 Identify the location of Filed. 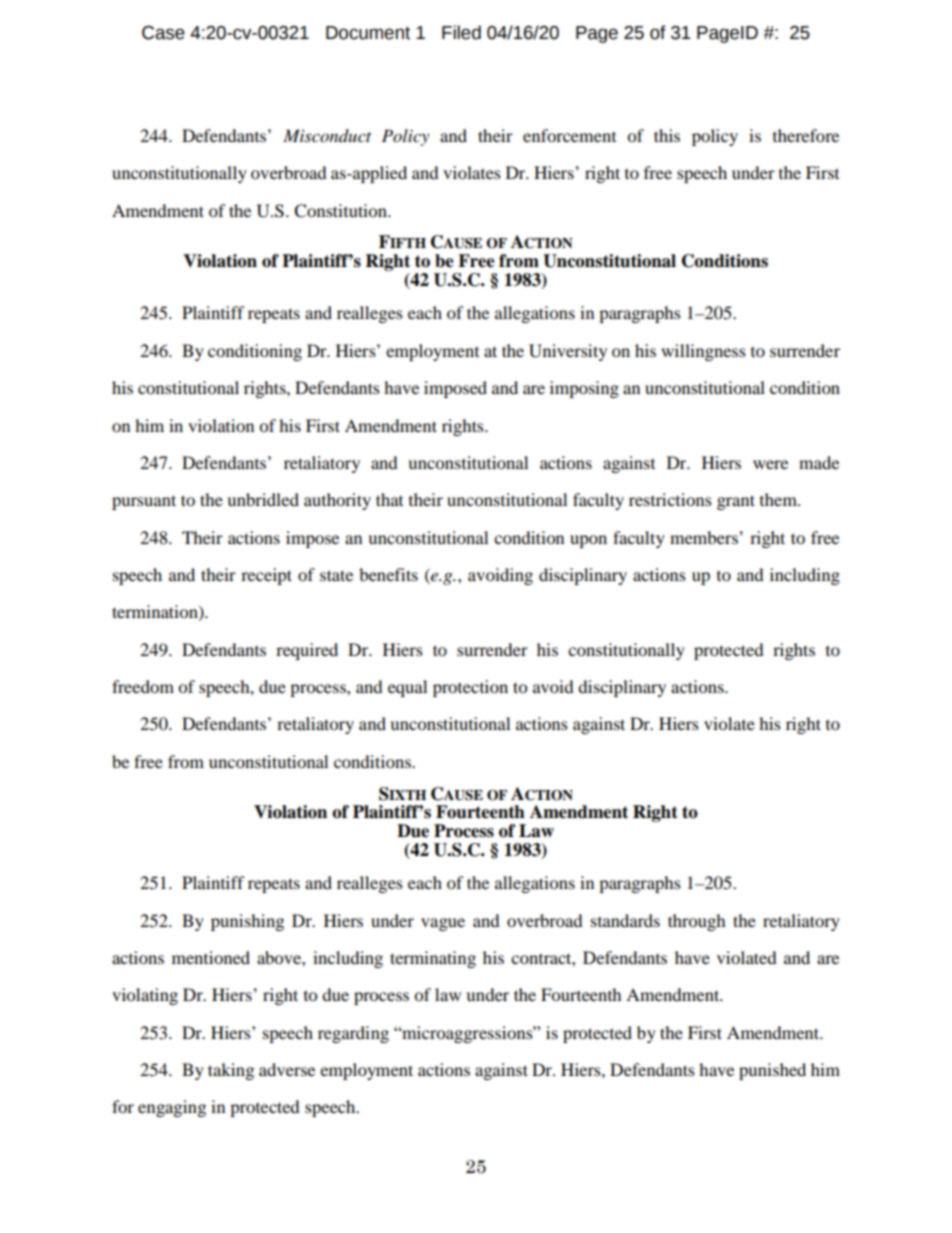
(461, 32).
